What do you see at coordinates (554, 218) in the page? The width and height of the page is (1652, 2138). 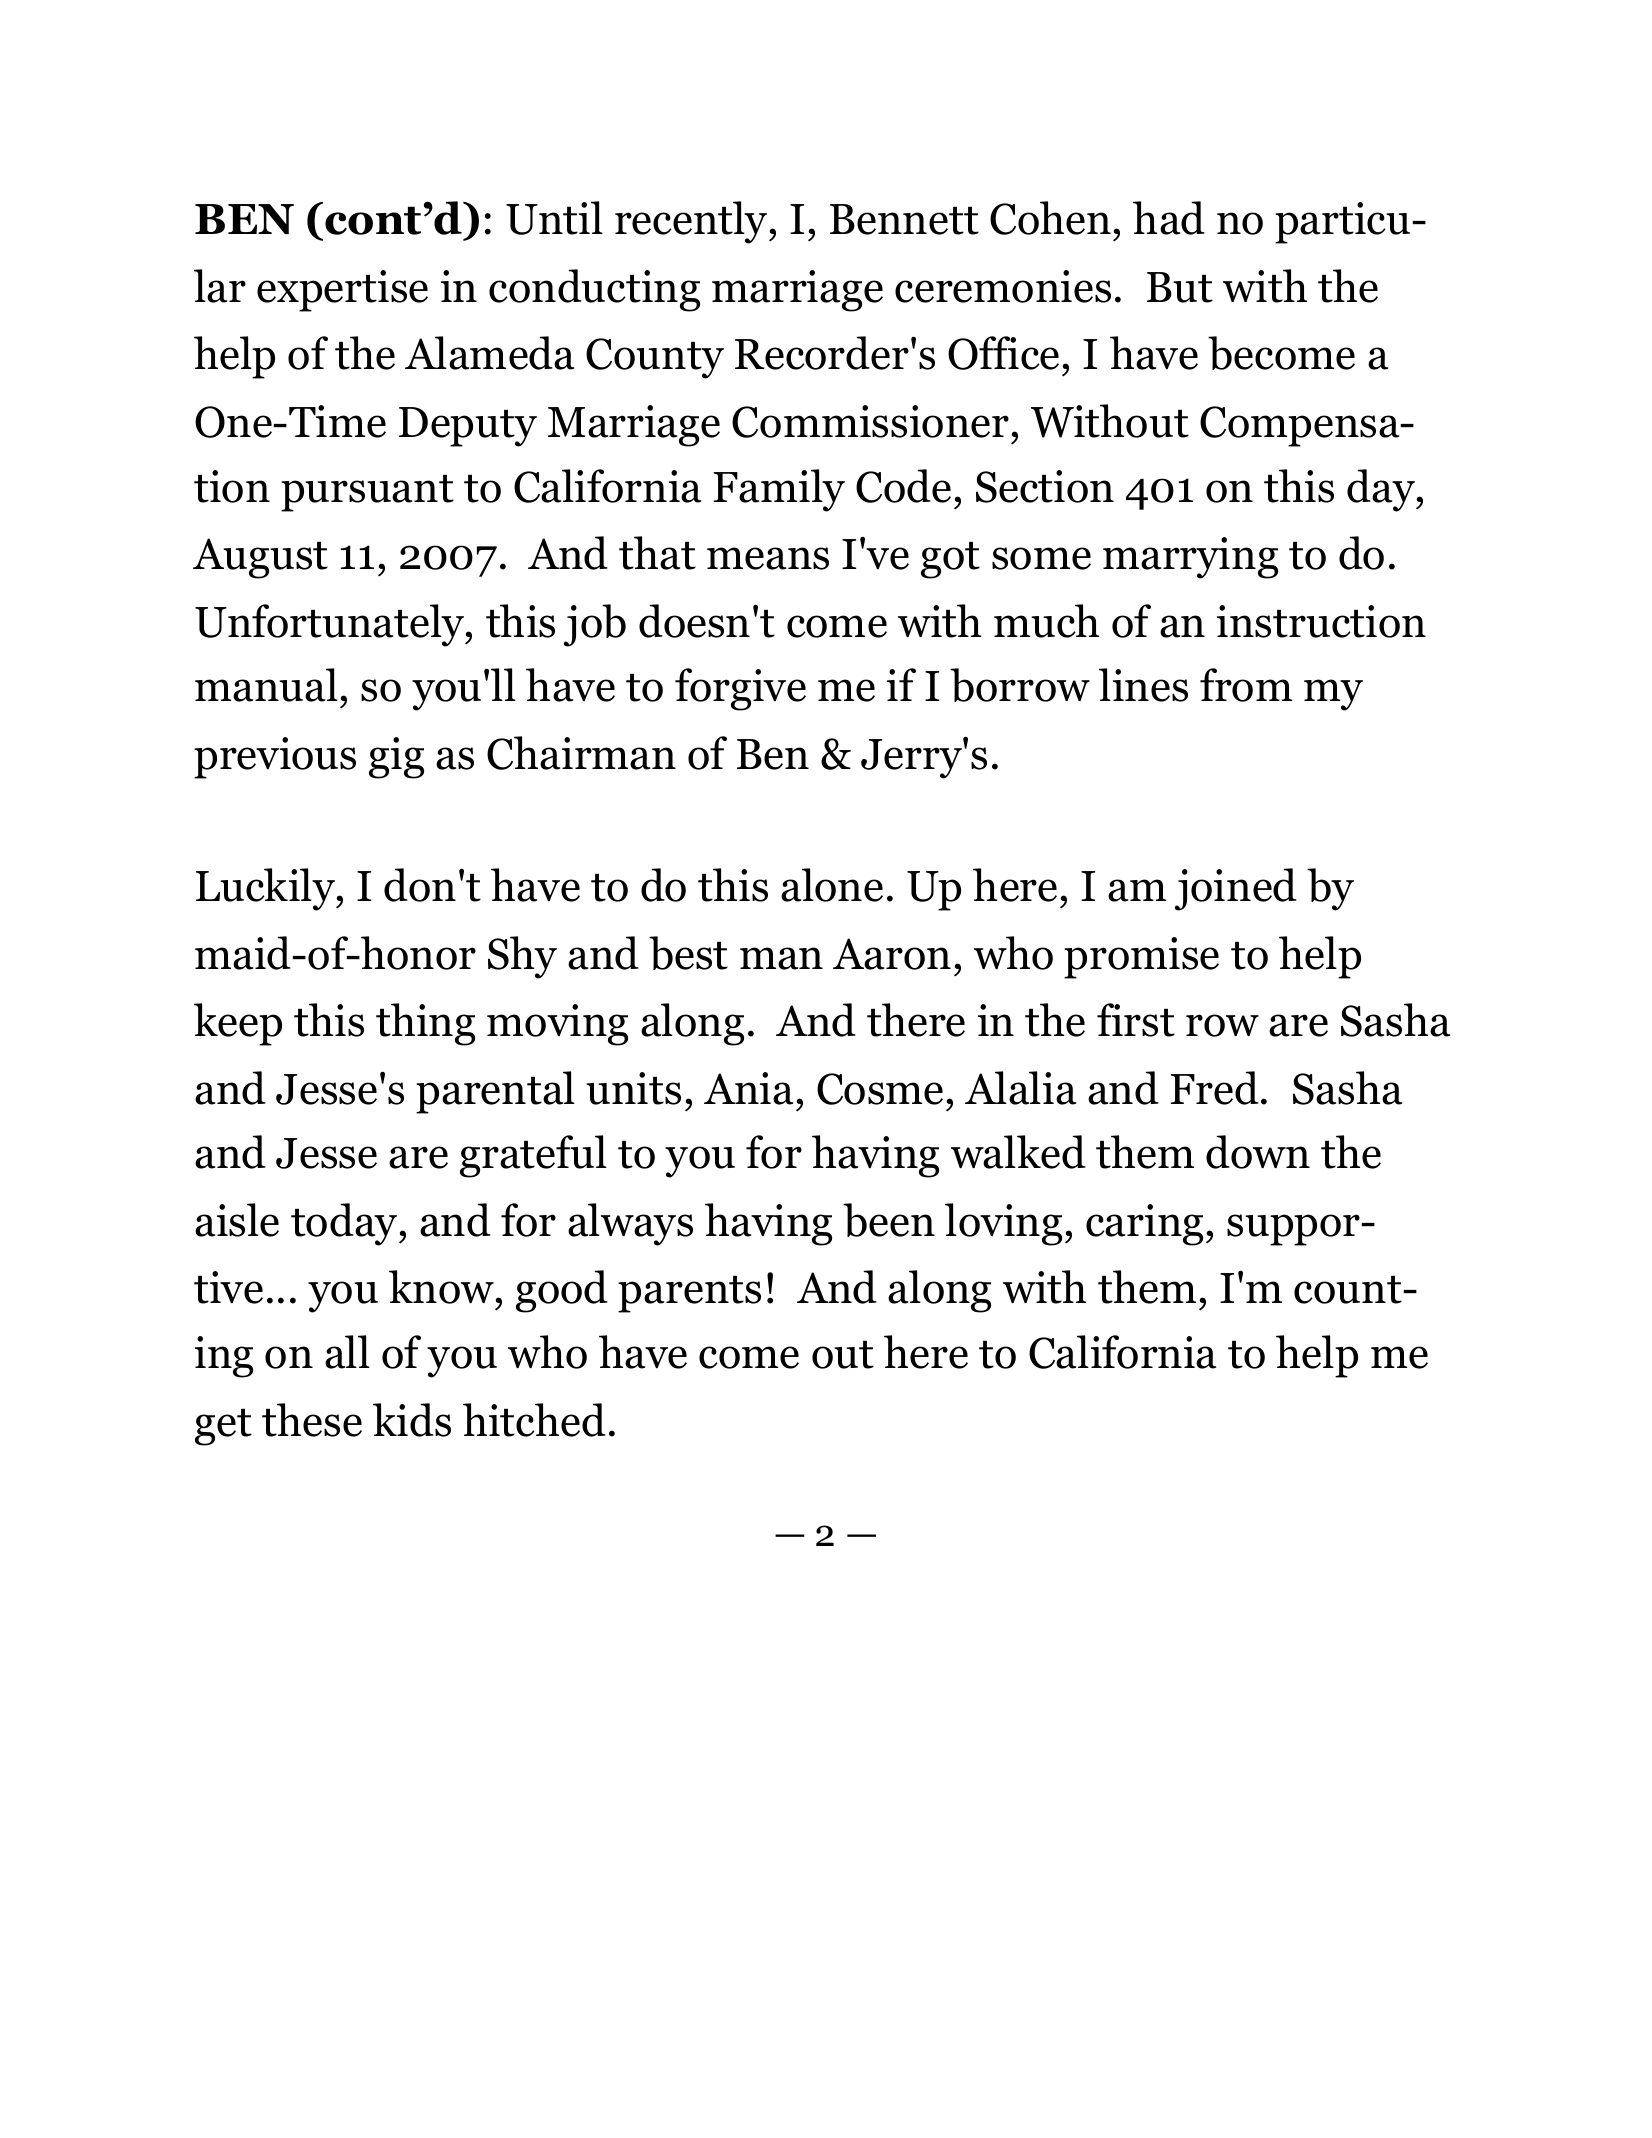 I see `Until` at bounding box center [554, 218].
